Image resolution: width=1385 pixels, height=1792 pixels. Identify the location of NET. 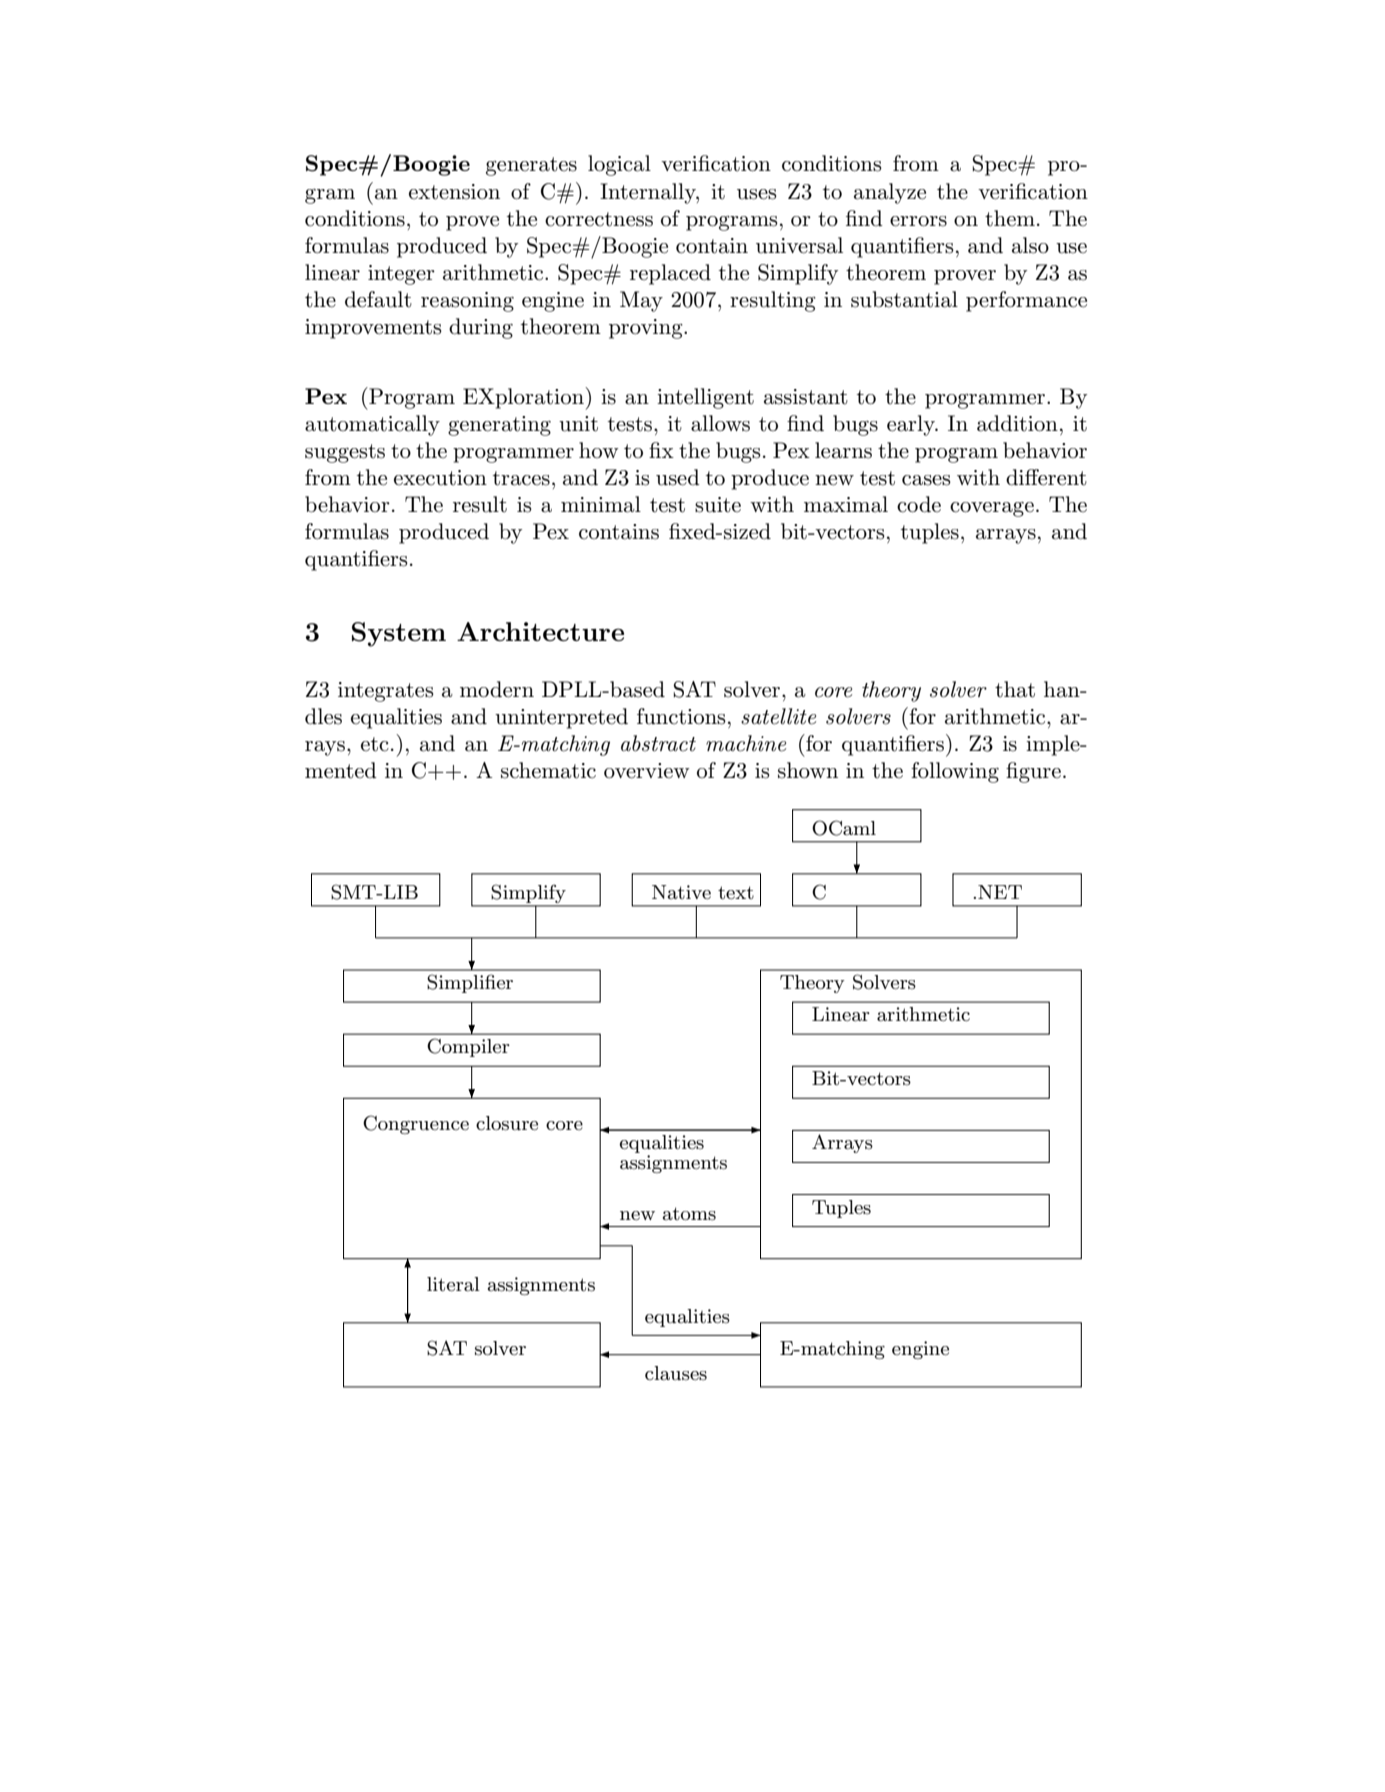
(1000, 892).
